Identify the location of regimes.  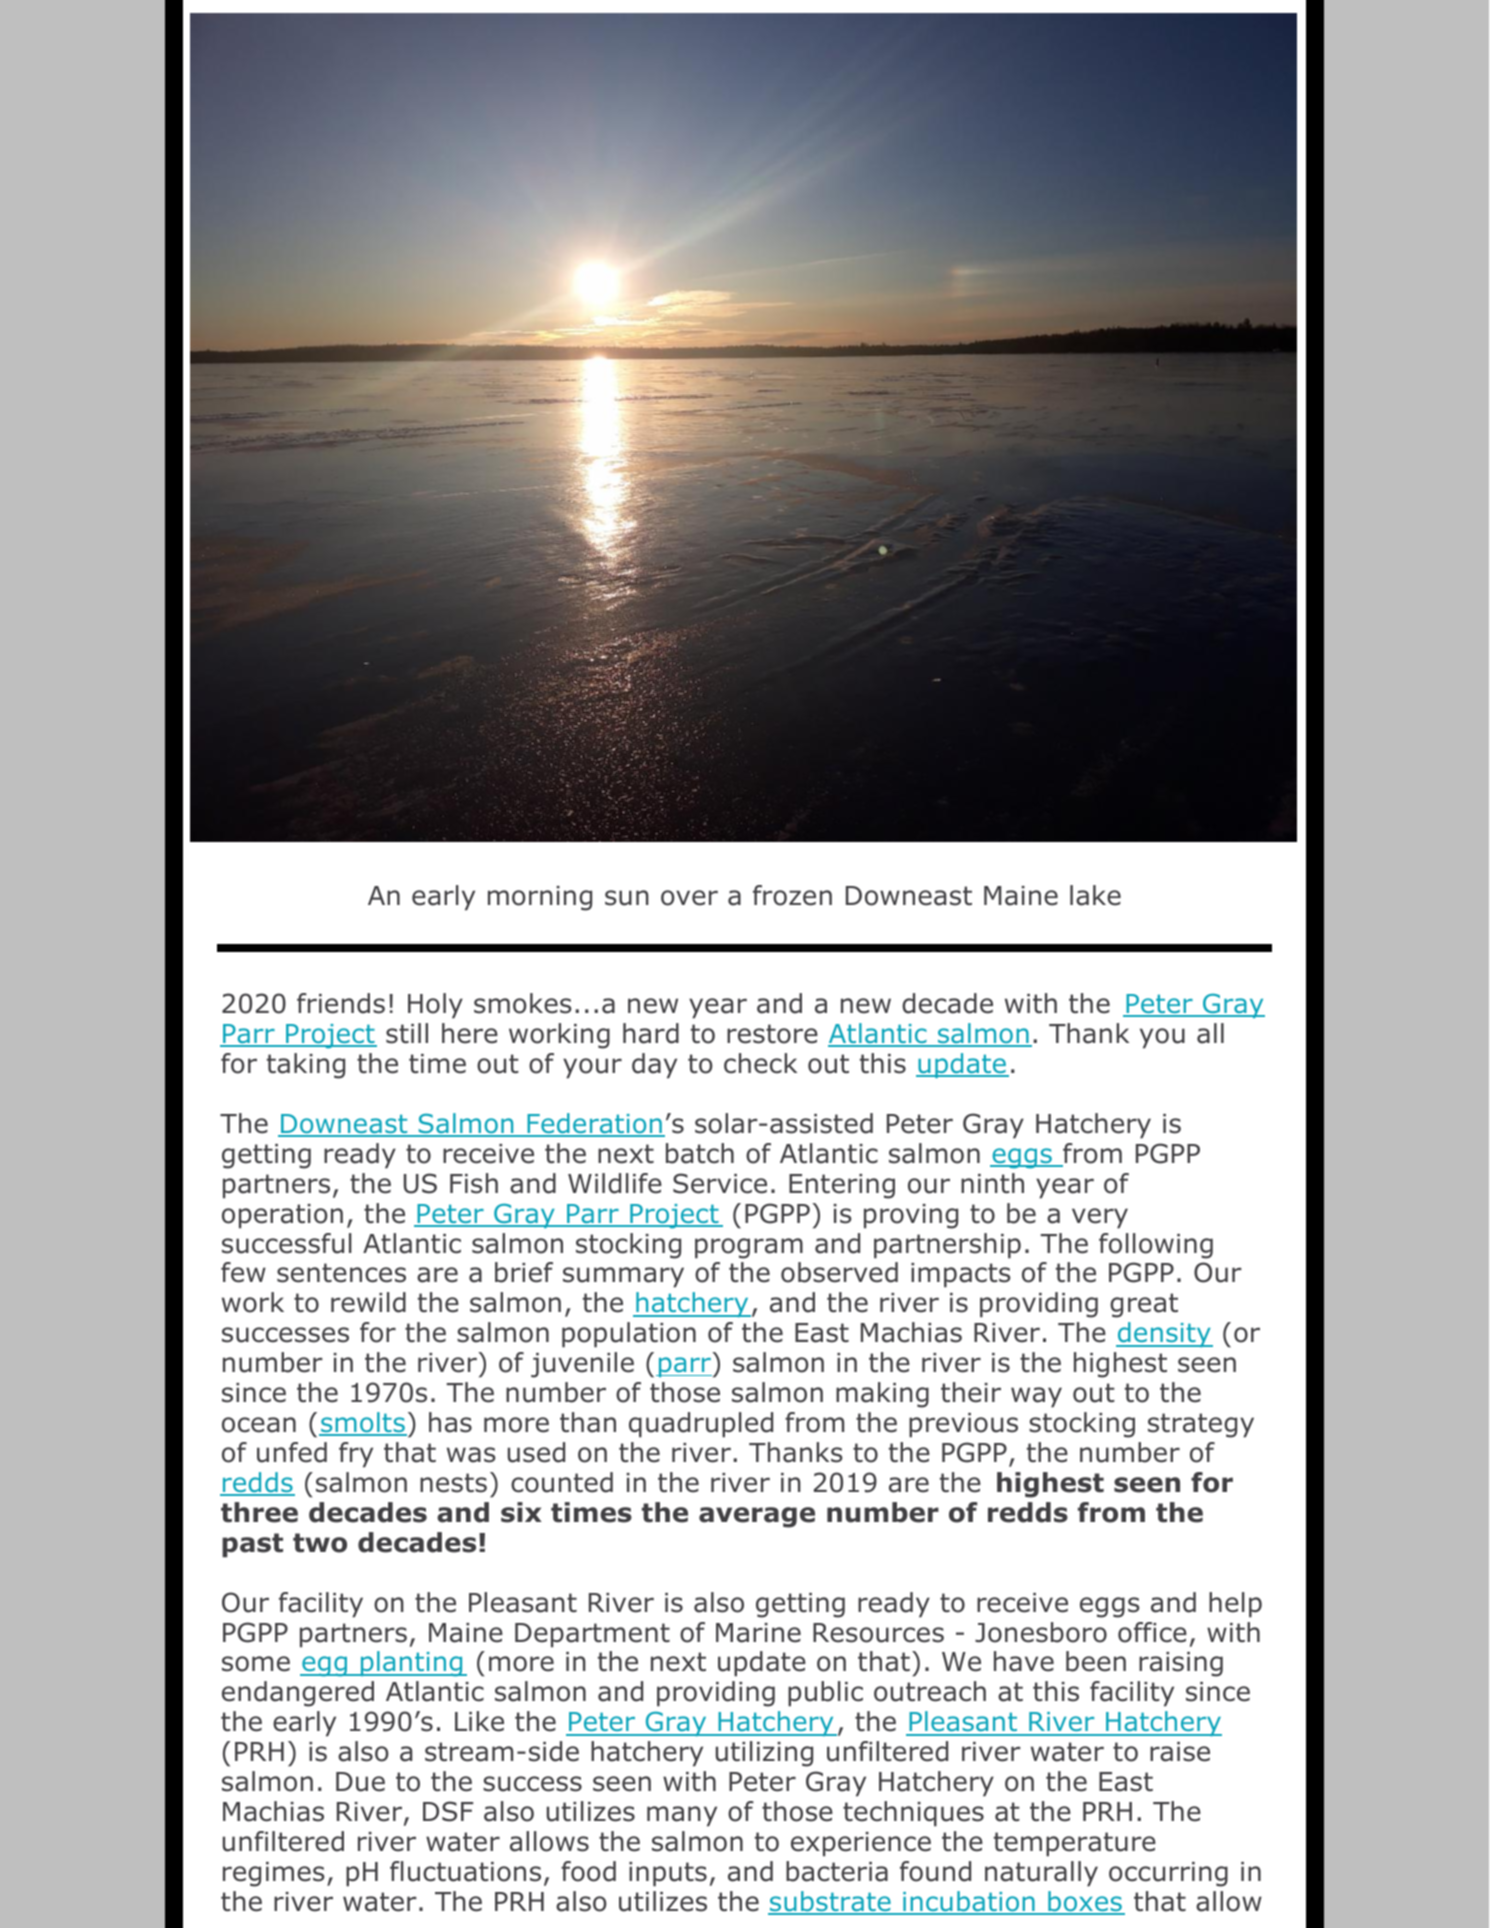
(274, 1874).
